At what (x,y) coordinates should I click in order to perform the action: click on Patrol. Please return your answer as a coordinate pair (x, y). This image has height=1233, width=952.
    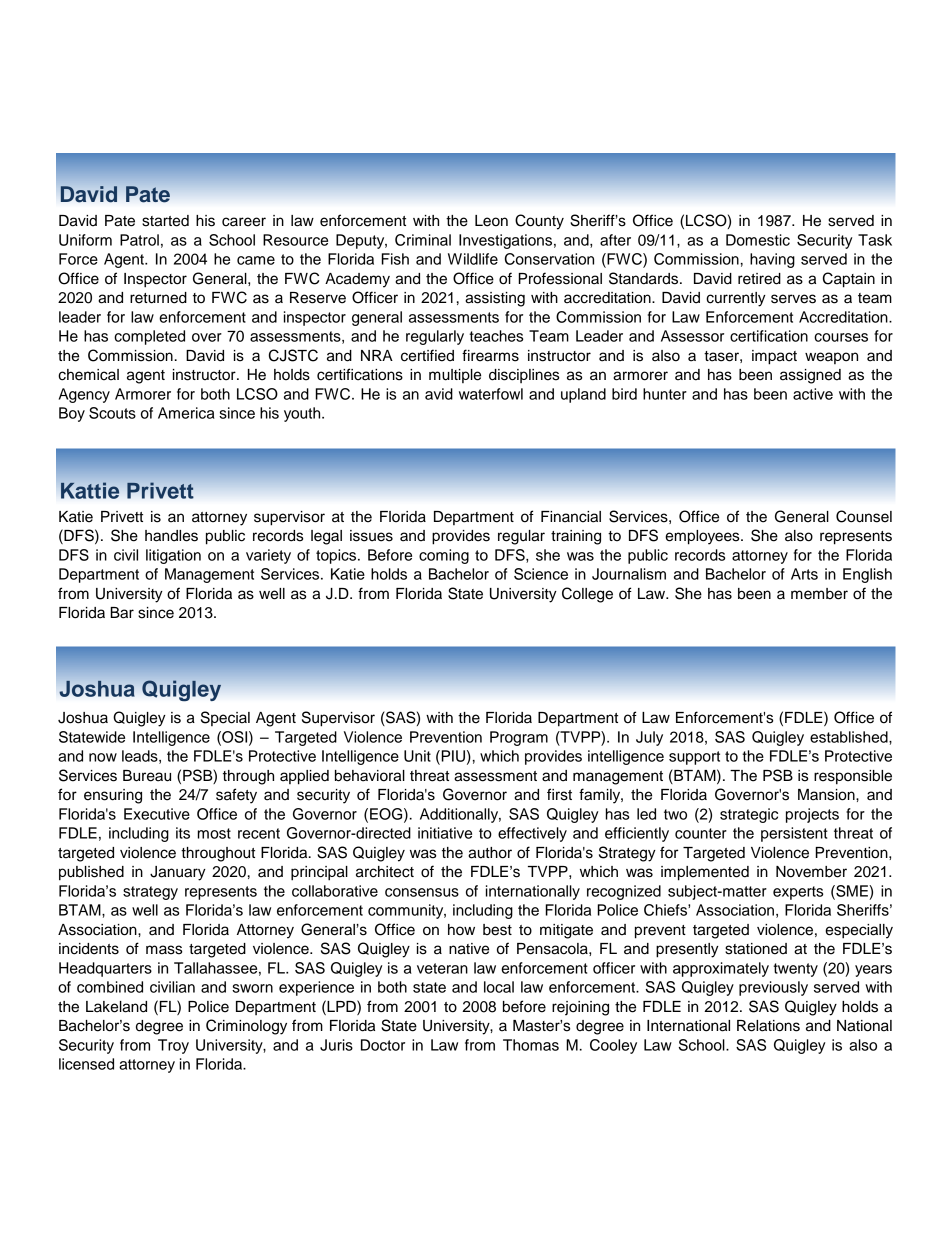
    Looking at the image, I should click on (139, 240).
